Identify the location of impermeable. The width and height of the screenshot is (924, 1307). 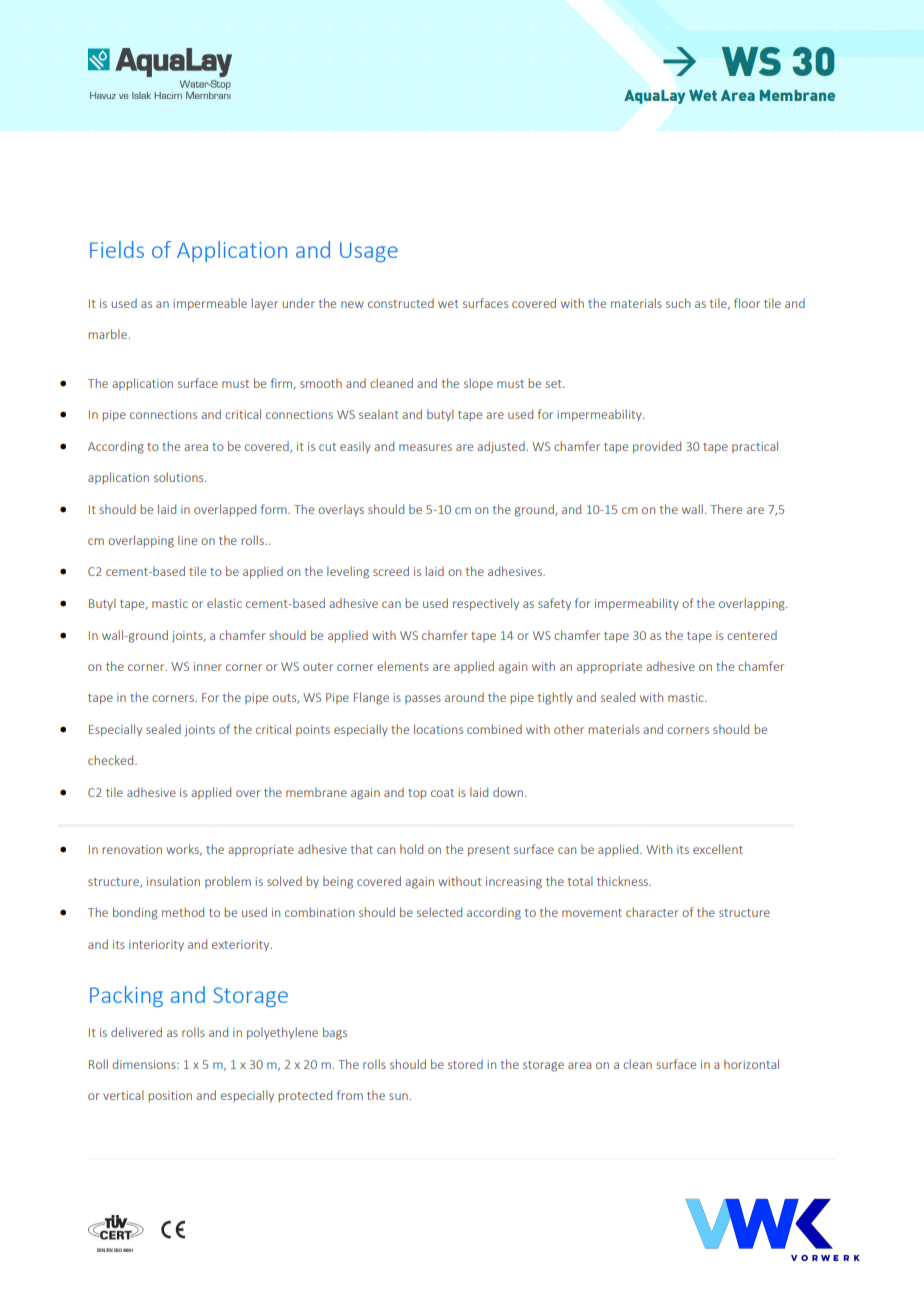
(210, 304).
